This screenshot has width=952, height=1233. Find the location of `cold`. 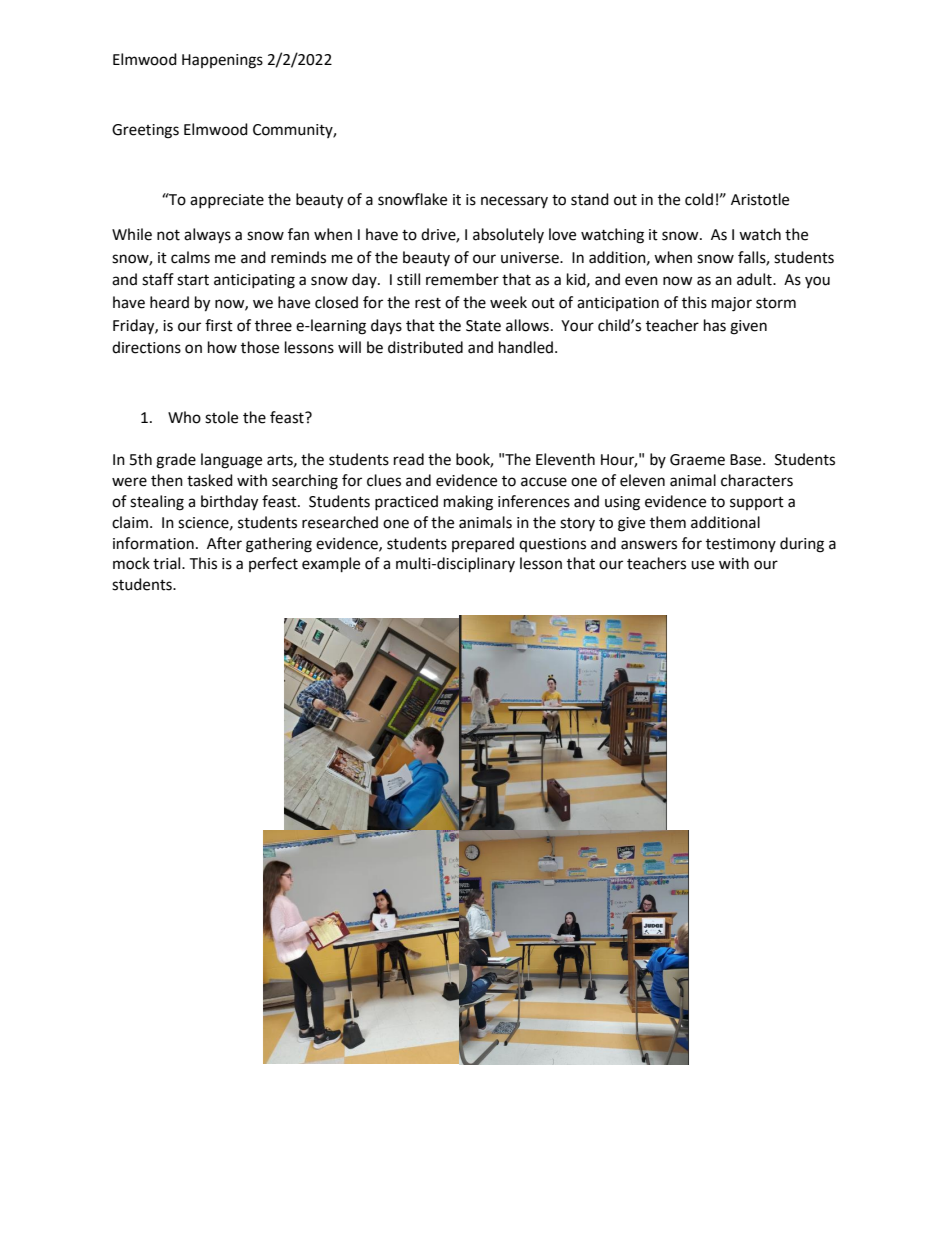

cold is located at coordinates (699, 199).
